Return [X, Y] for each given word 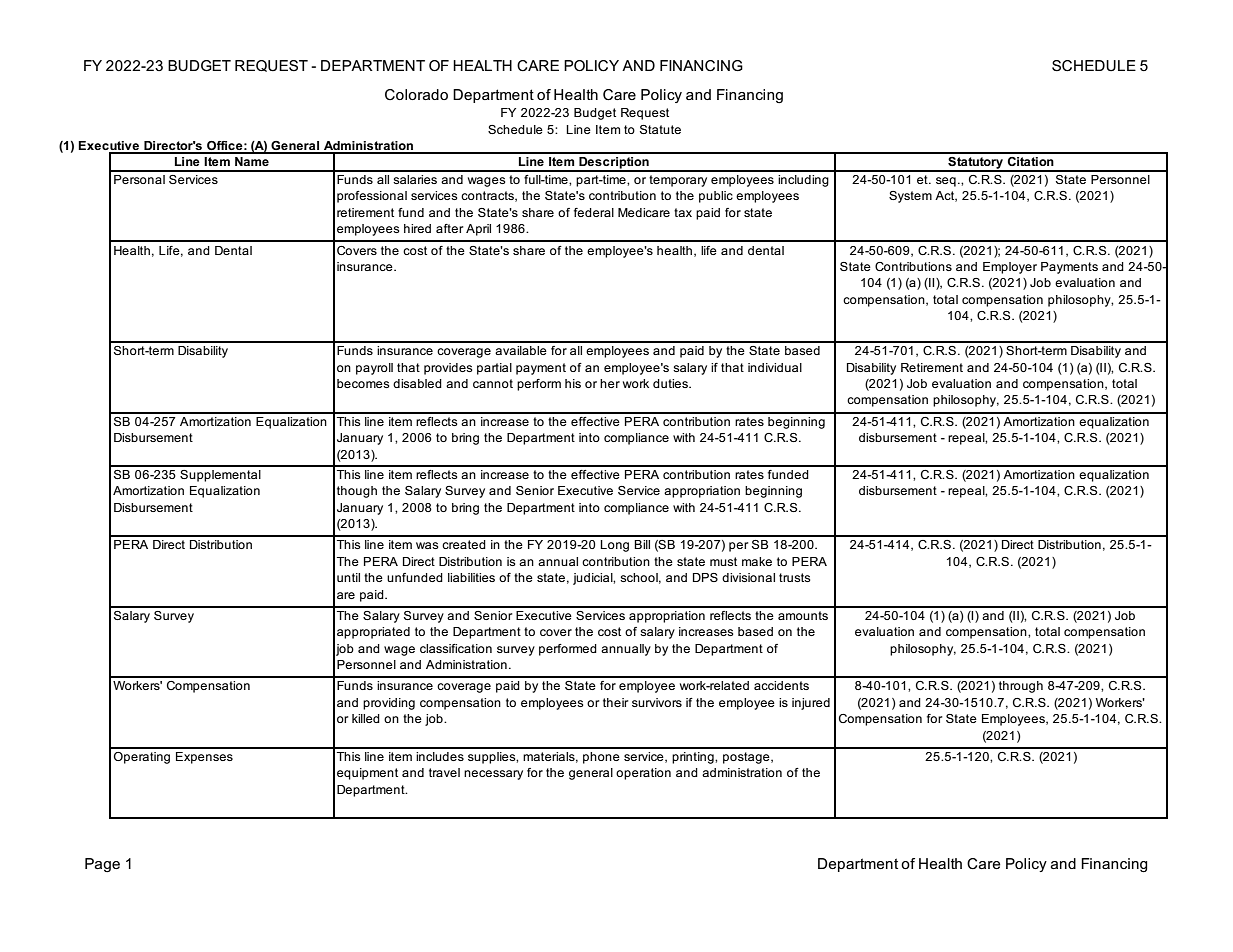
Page [102, 865]
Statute [660, 129]
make [757, 561]
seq [946, 182]
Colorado [416, 94]
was [427, 545]
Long [614, 546]
